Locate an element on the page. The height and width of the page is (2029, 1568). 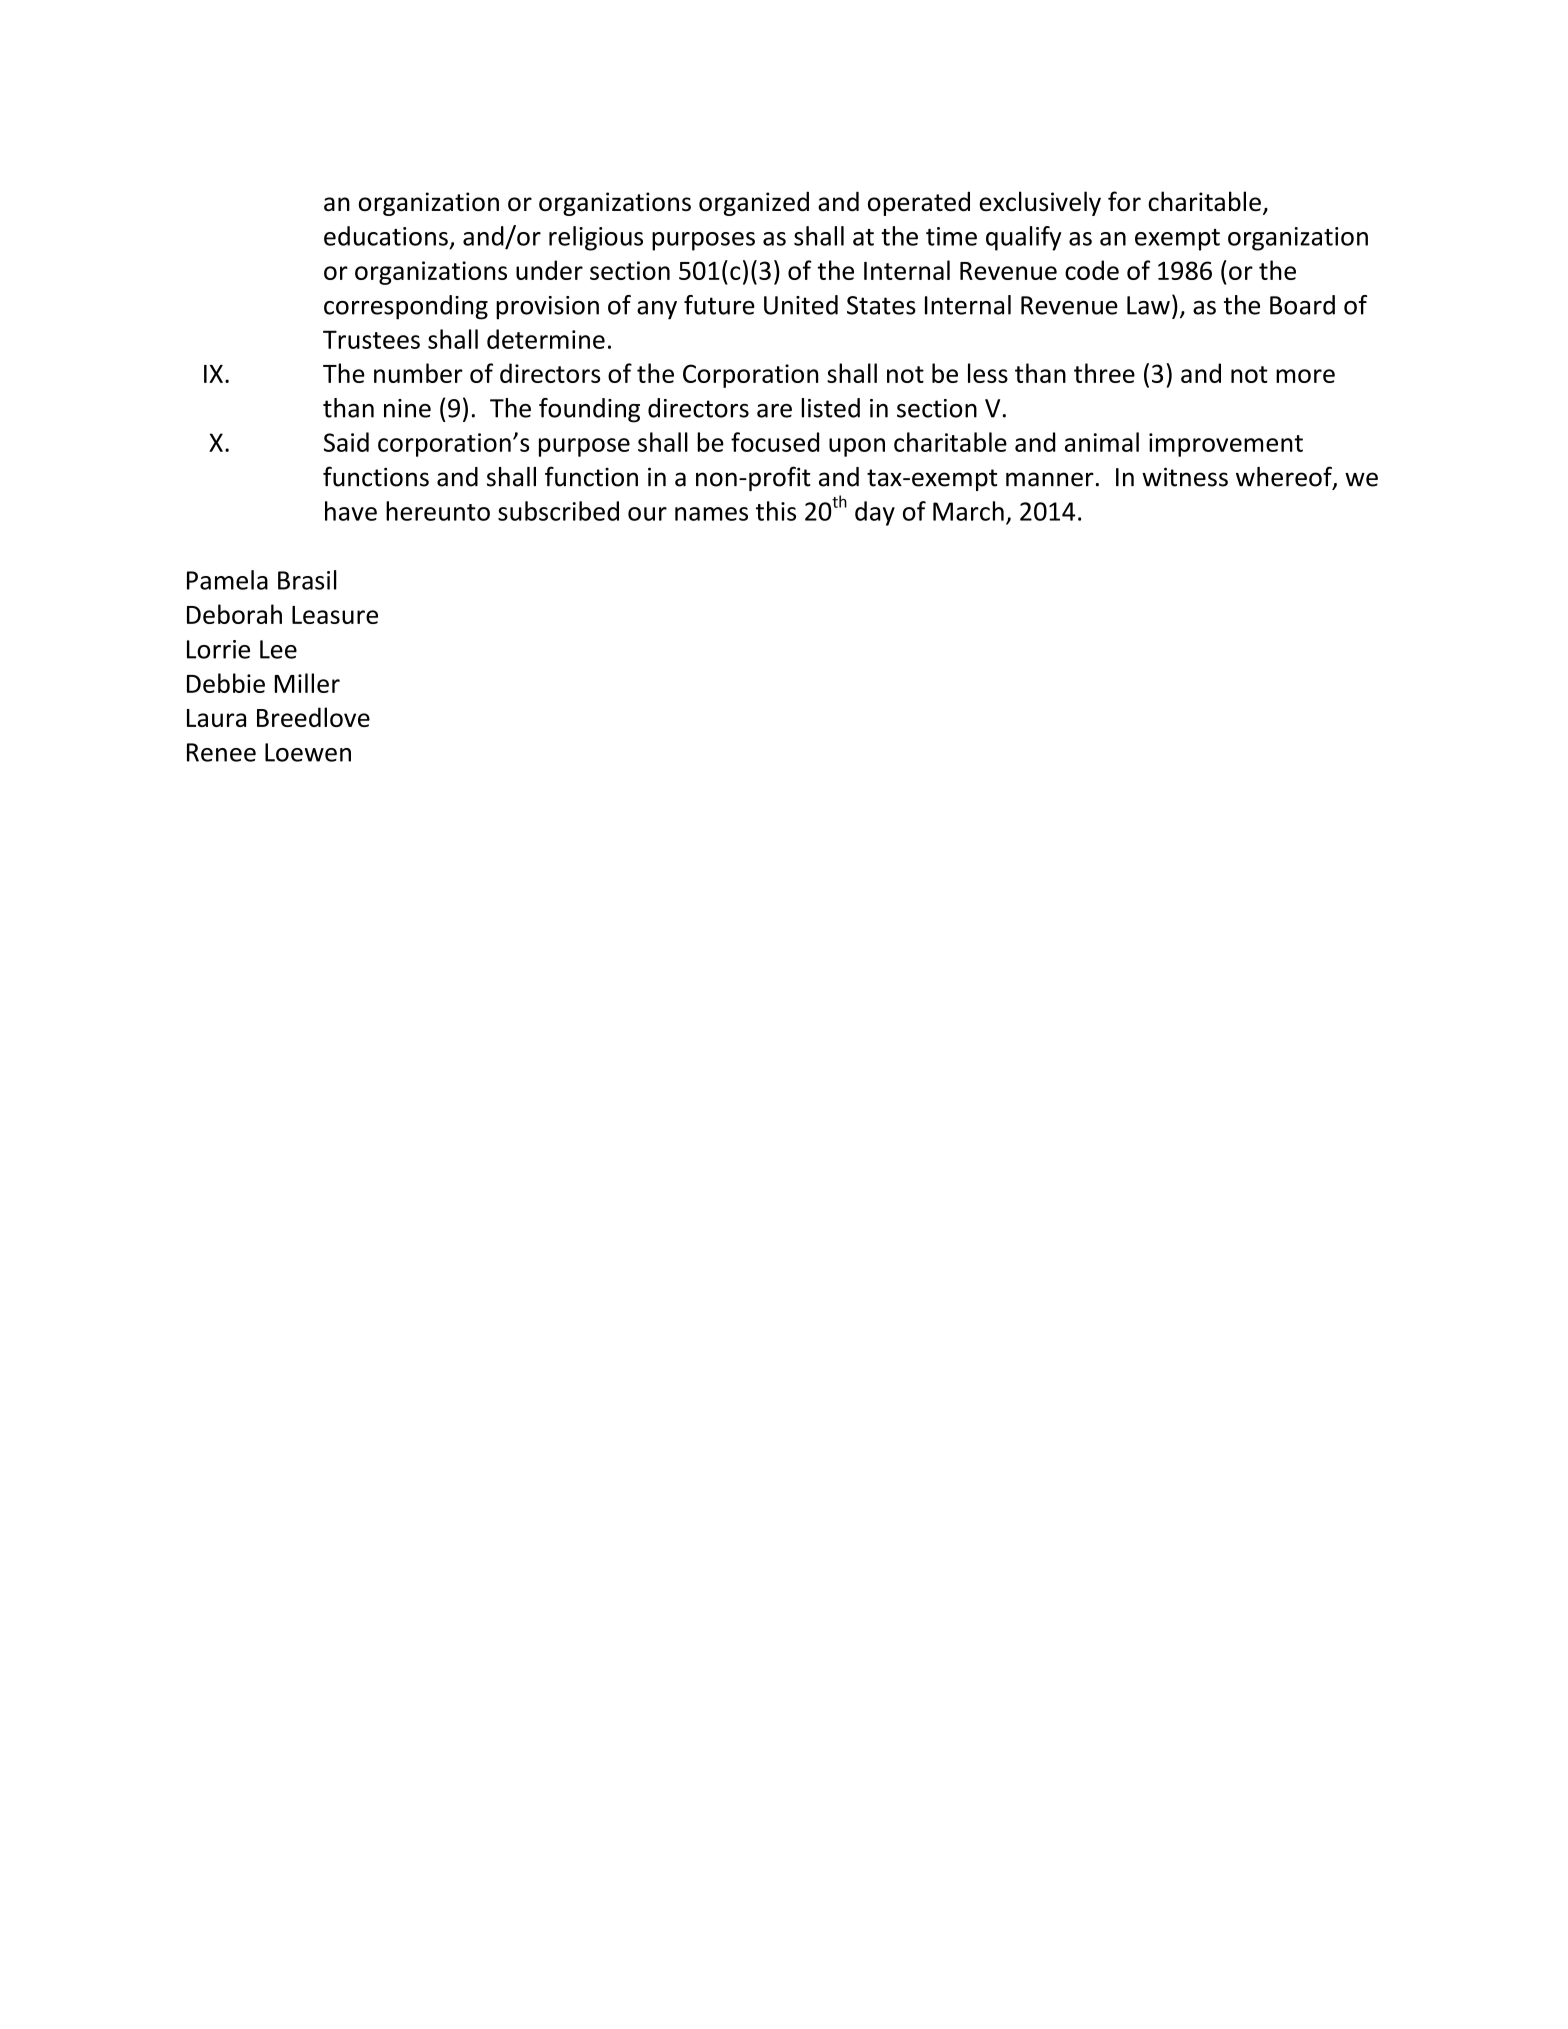
Trustees is located at coordinates (371, 339).
